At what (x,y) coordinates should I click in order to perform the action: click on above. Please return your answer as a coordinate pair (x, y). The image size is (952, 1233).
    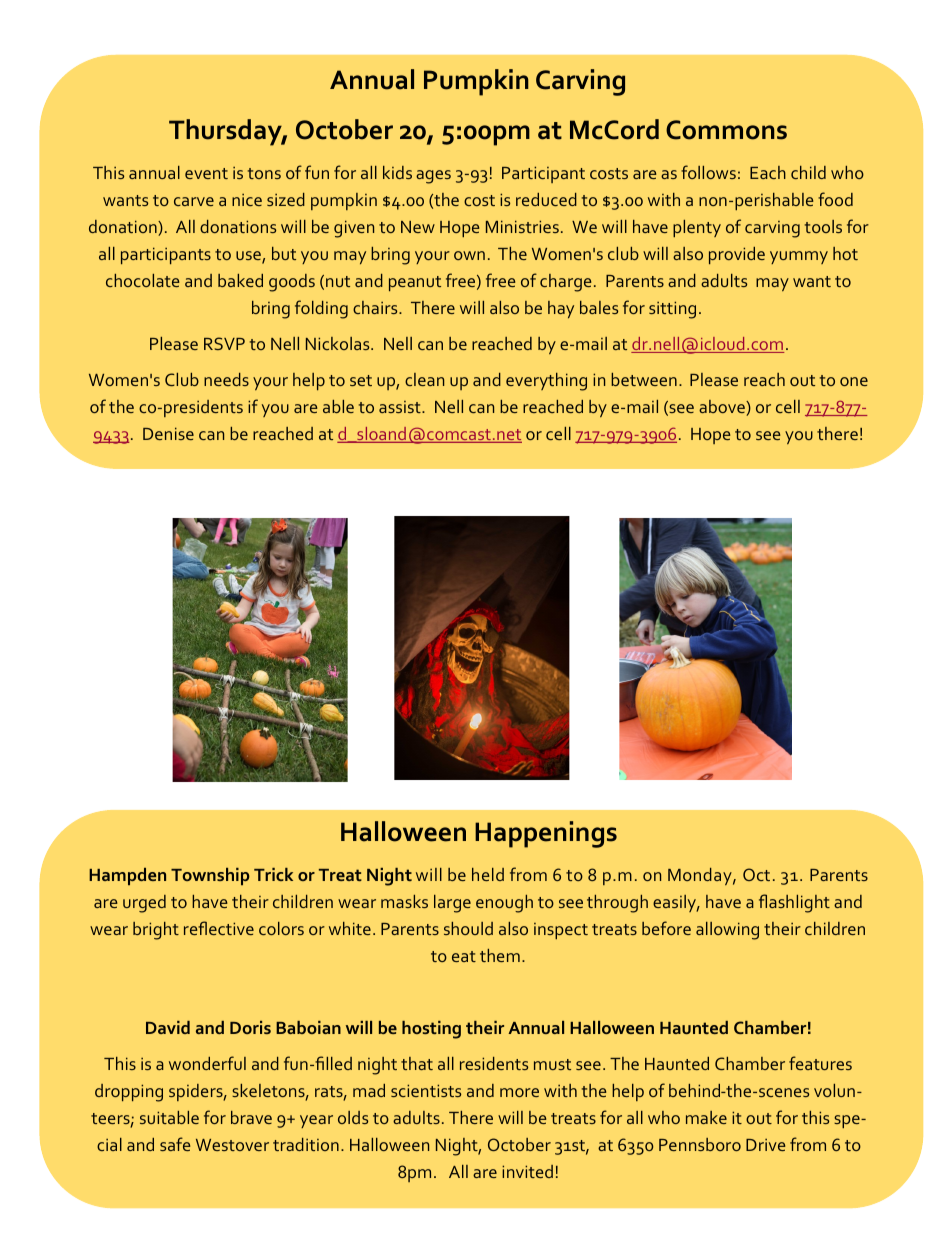
    Looking at the image, I should click on (723, 408).
